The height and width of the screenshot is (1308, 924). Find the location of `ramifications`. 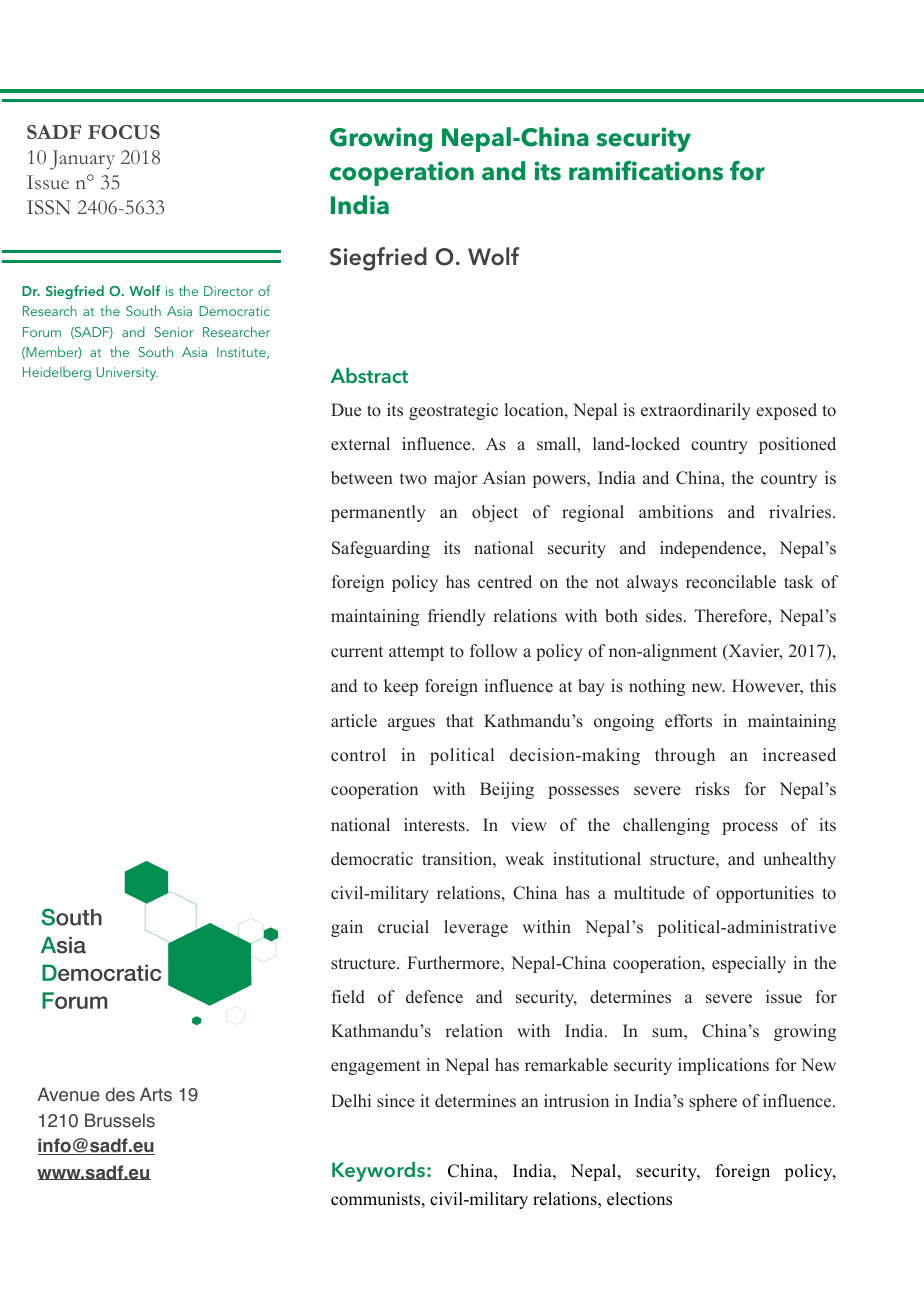

ramifications is located at coordinates (646, 171).
